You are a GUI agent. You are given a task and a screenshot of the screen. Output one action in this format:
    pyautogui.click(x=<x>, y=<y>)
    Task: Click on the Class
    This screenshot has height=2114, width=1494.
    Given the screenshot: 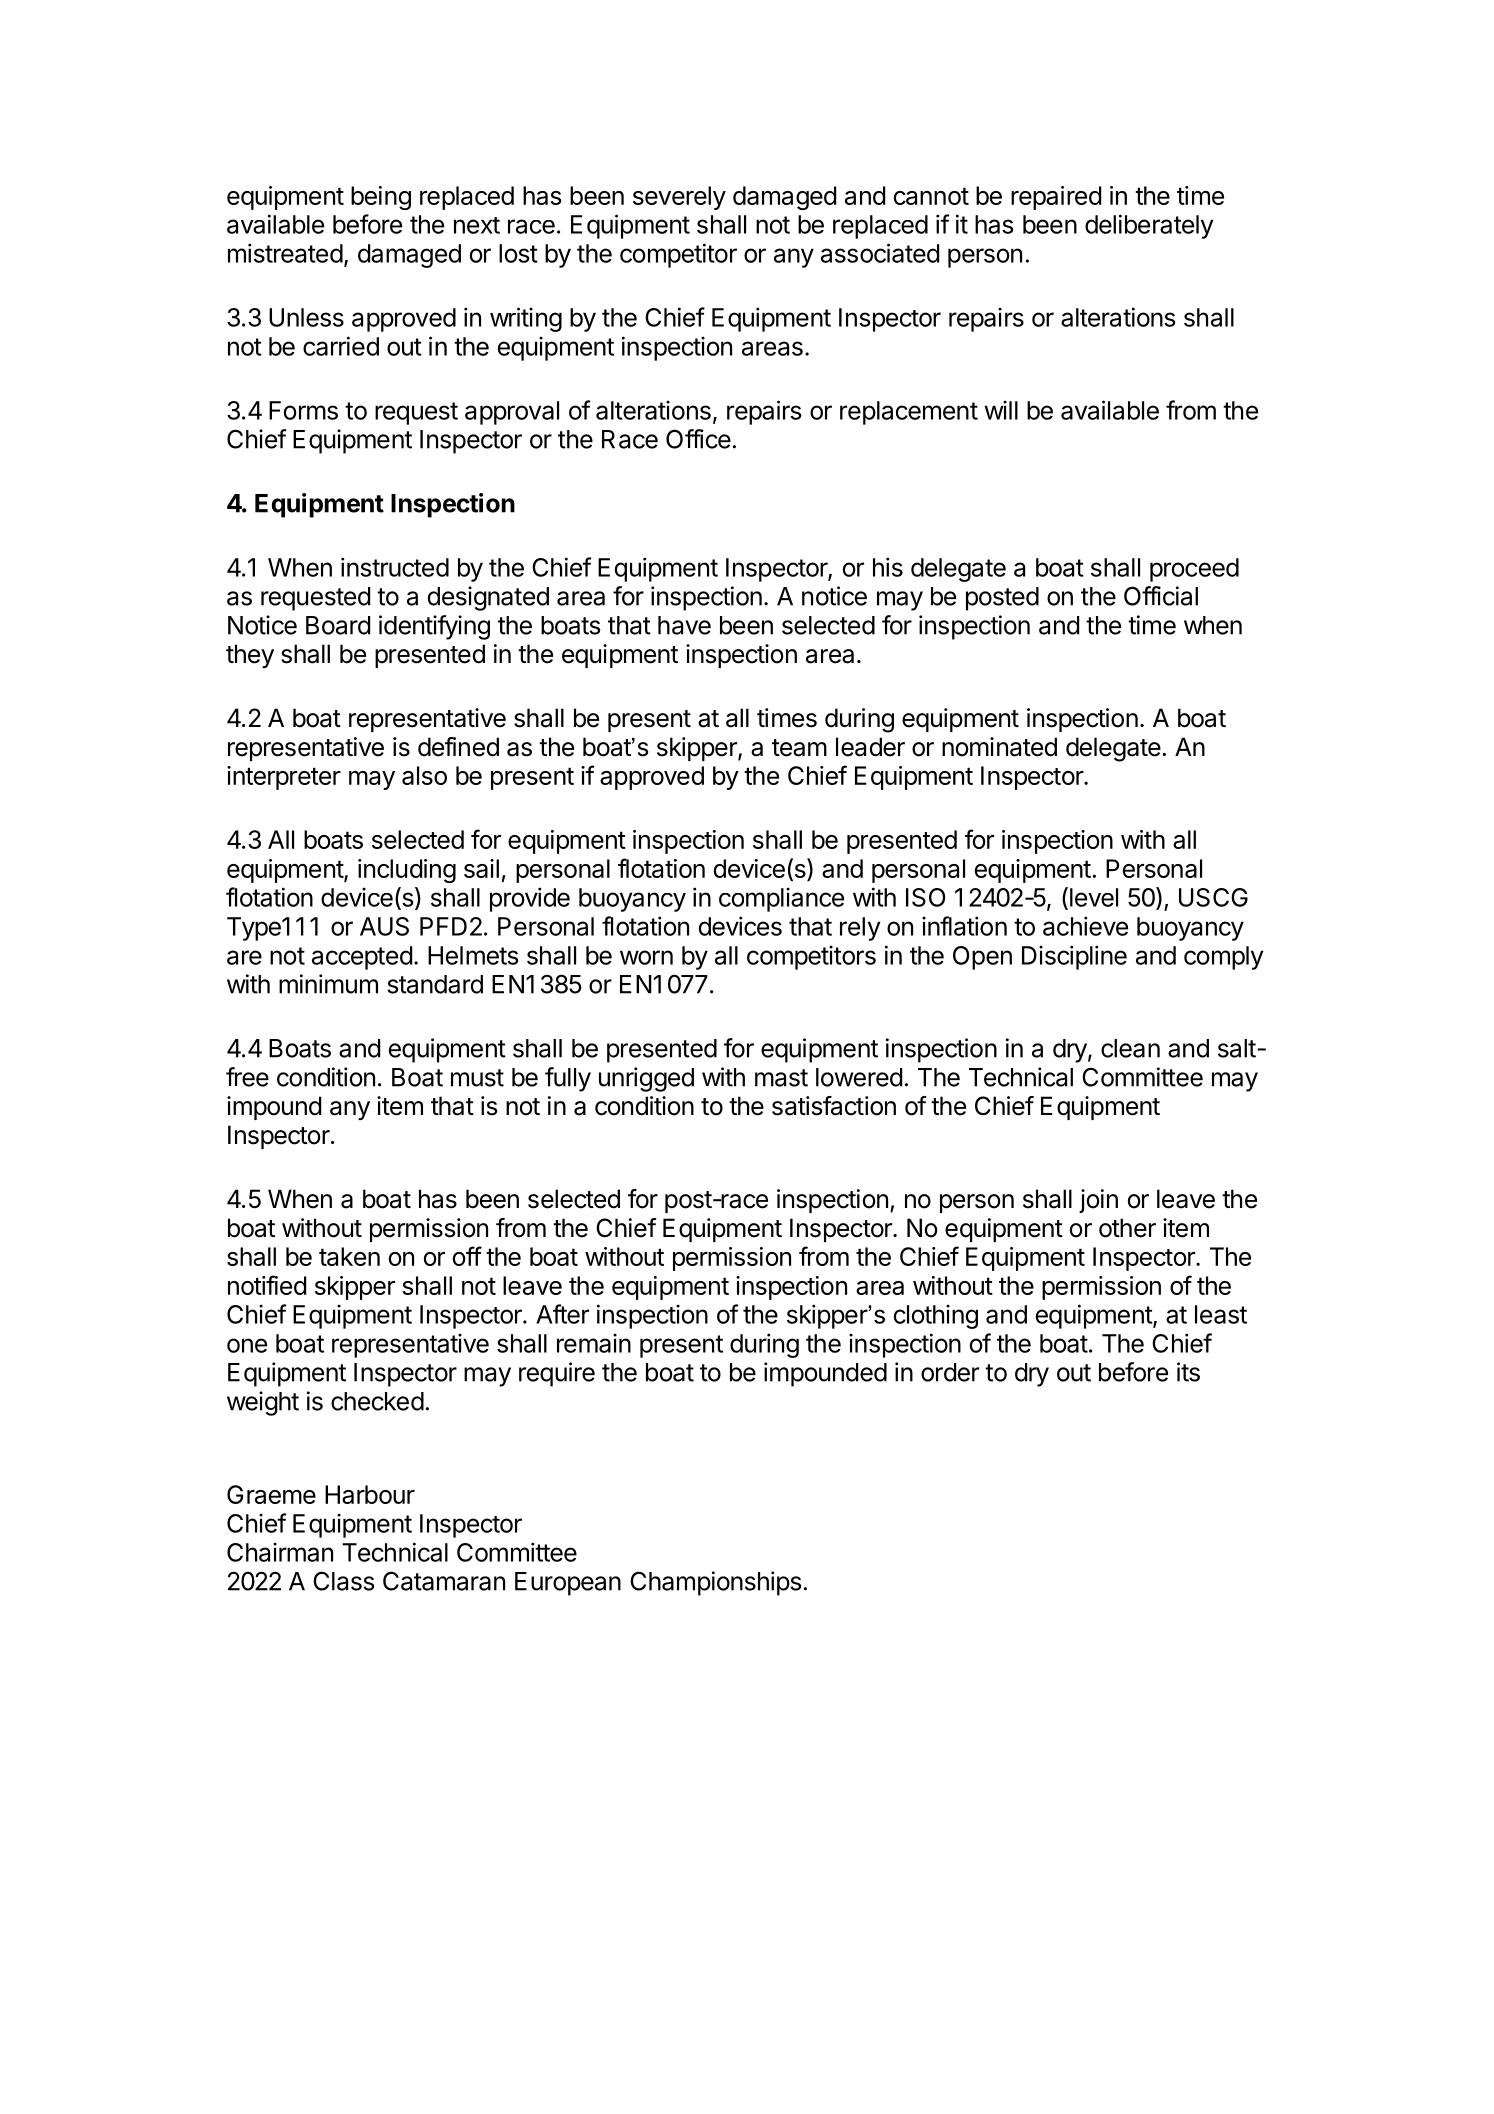 What is the action you would take?
    pyautogui.click(x=344, y=1581)
